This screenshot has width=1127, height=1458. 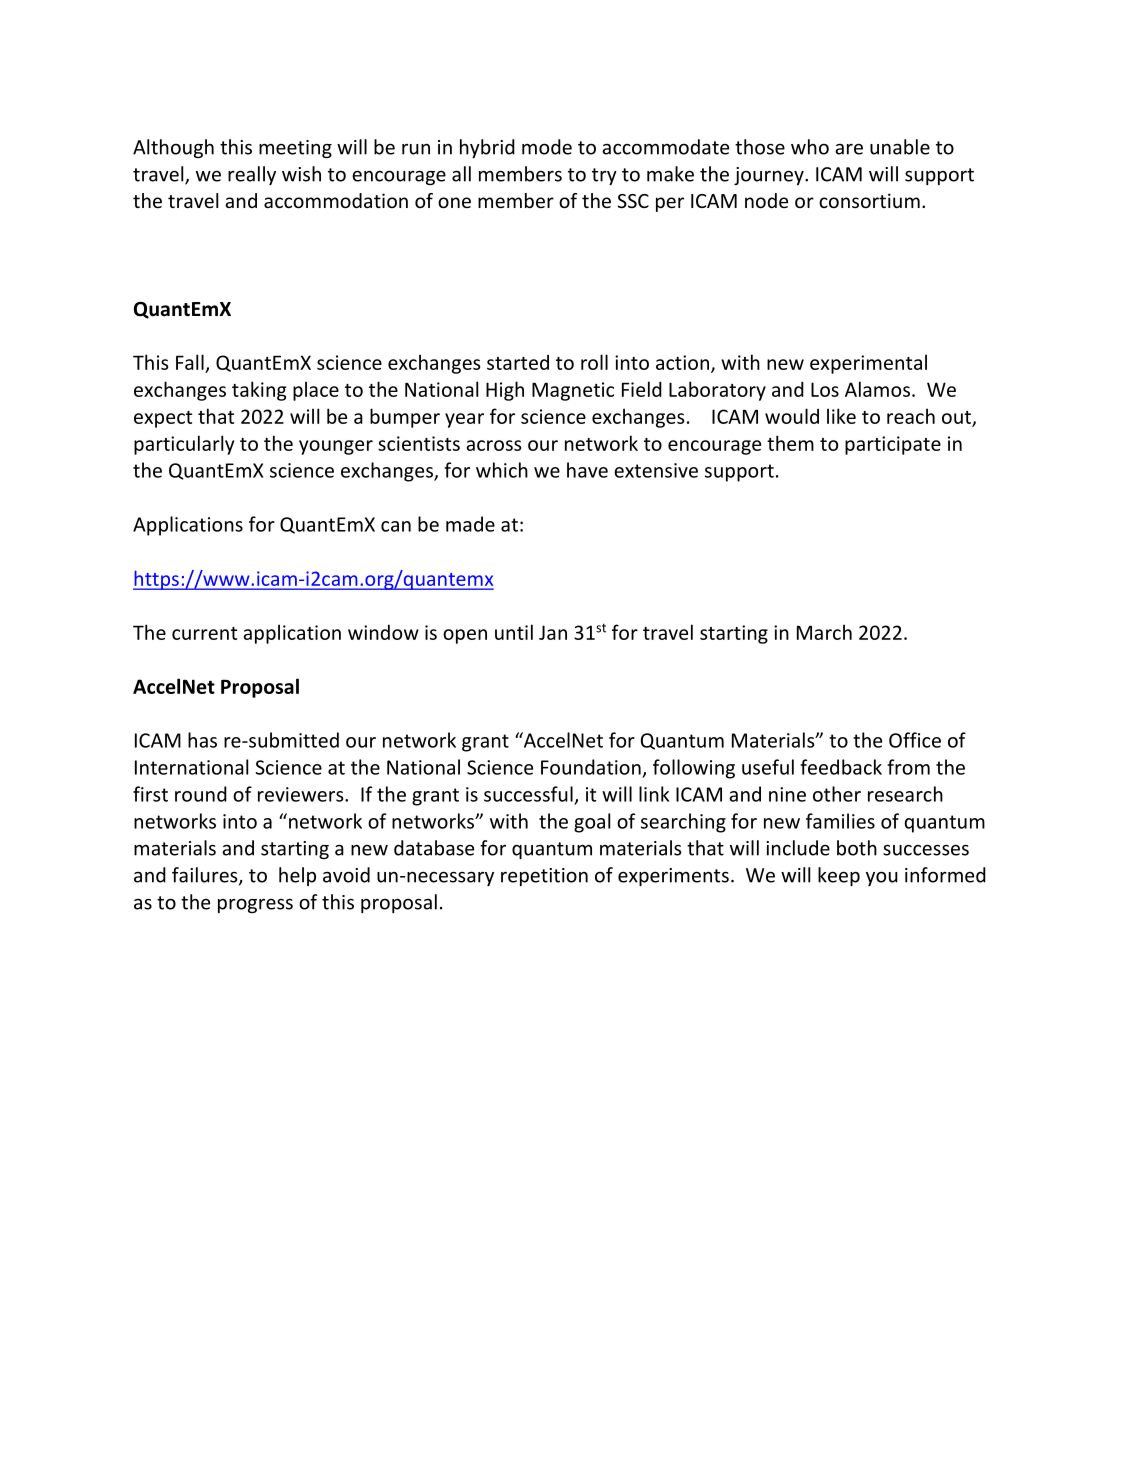 What do you see at coordinates (206, 876) in the screenshot?
I see `failures` at bounding box center [206, 876].
